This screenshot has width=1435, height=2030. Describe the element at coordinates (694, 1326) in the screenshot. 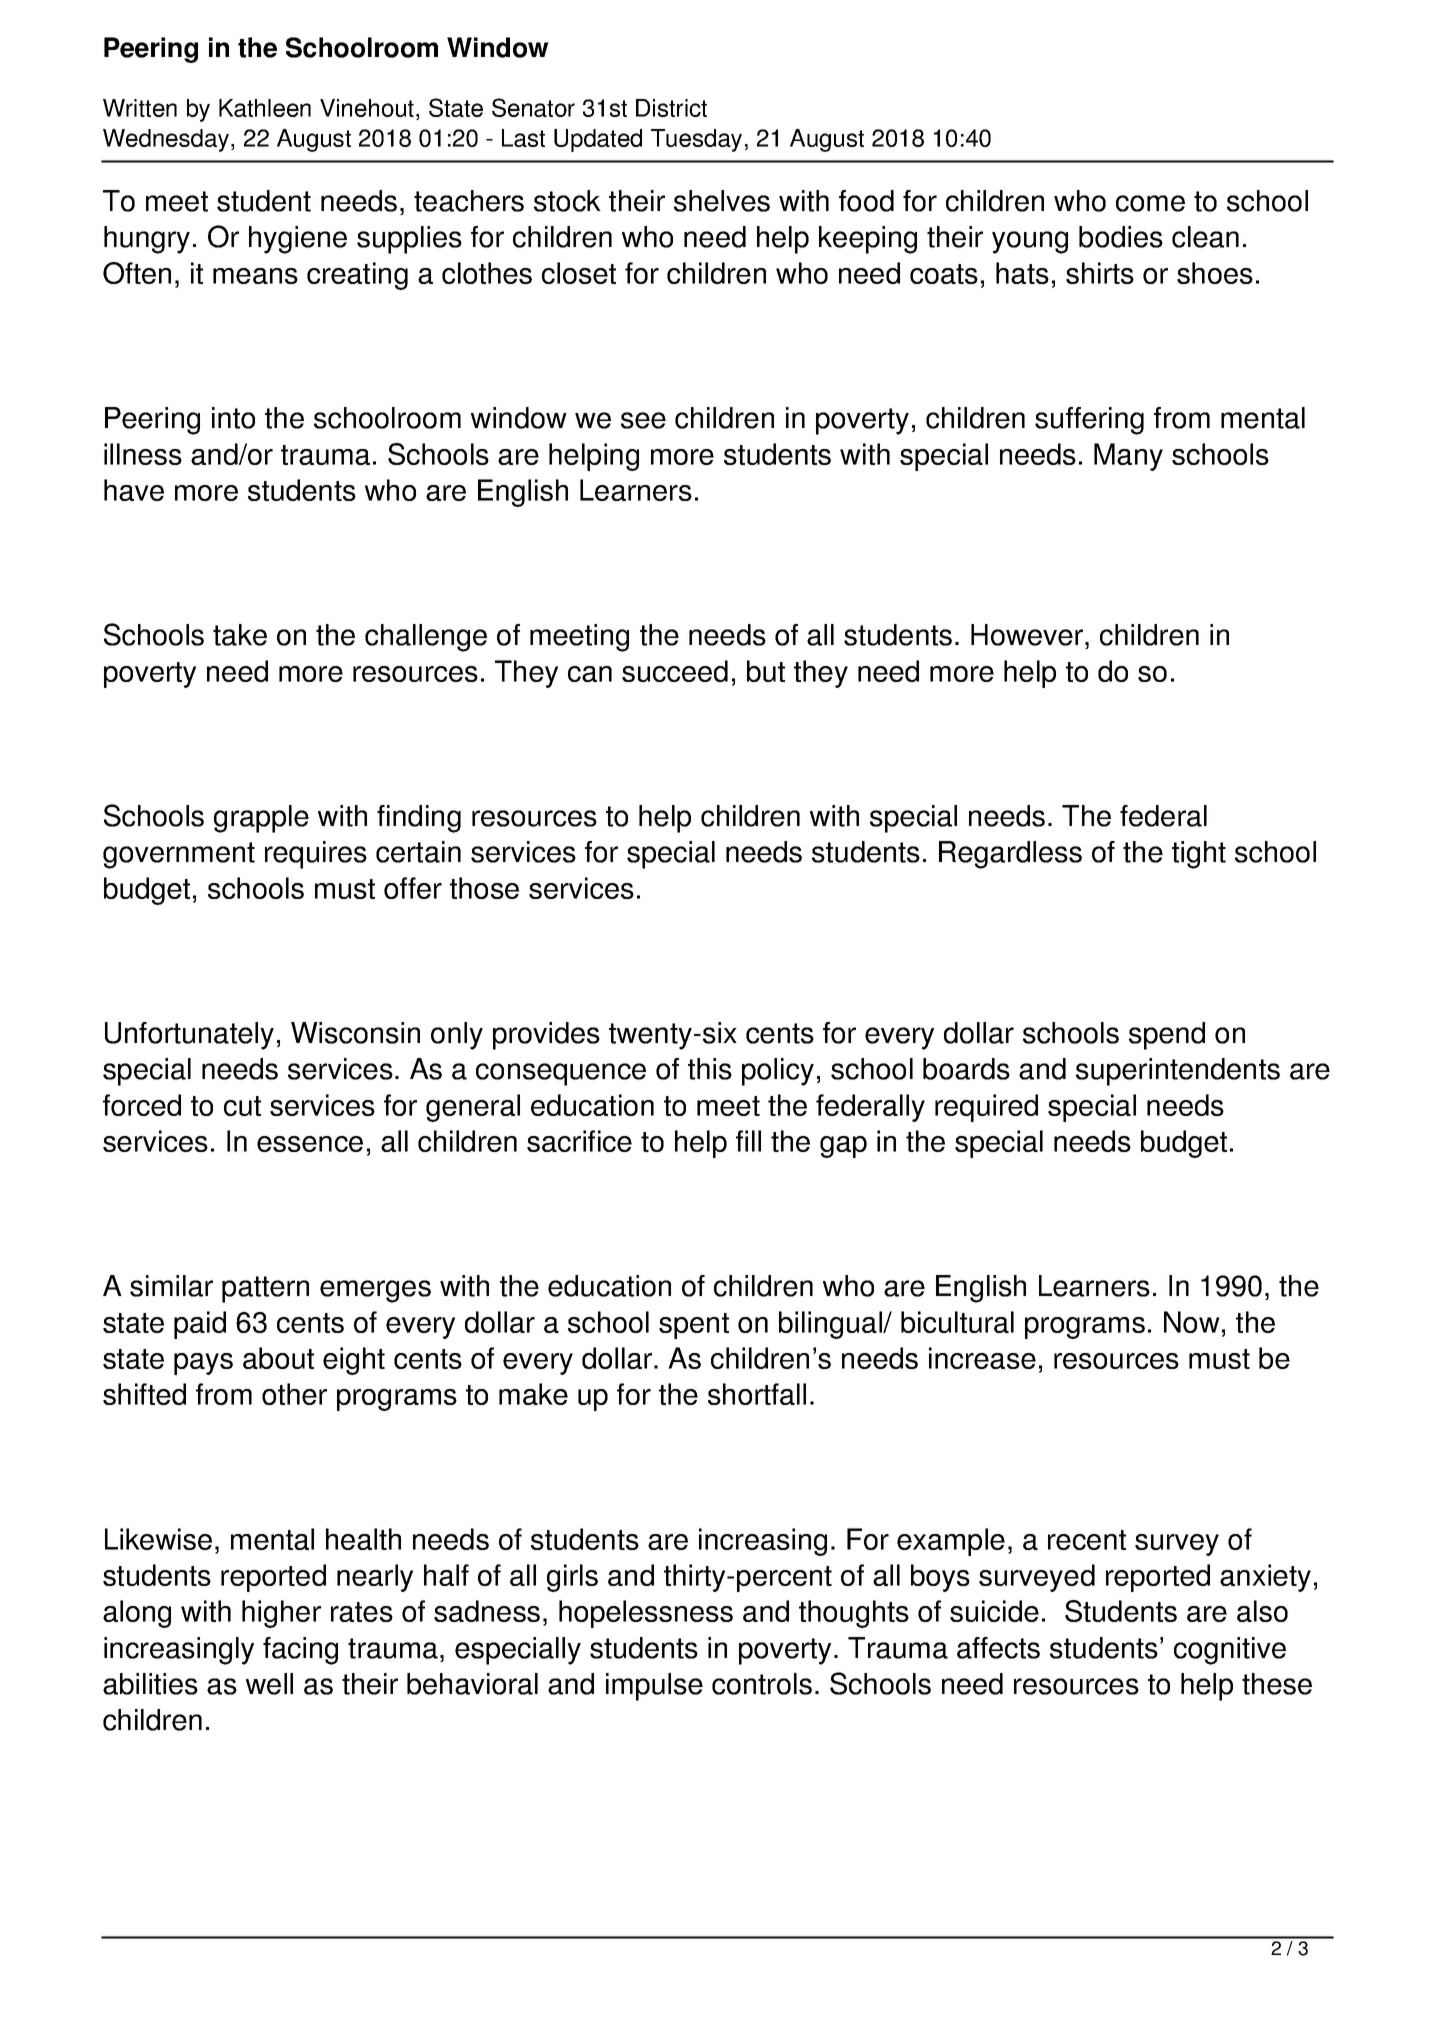

I see `spent` at that location.
